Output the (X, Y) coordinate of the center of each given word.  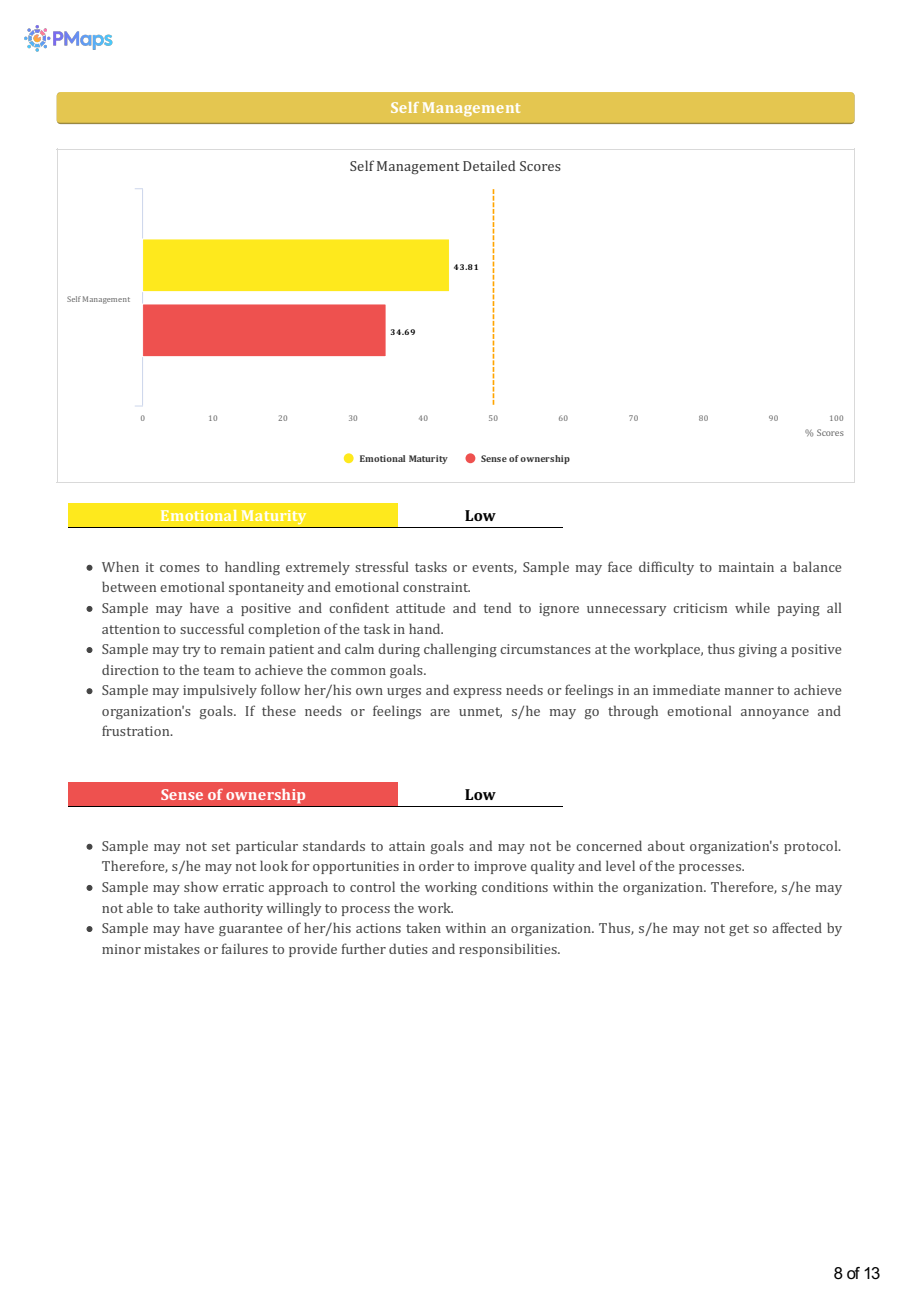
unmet (480, 712)
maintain (746, 567)
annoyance (775, 714)
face (620, 566)
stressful (381, 566)
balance (817, 566)
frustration (137, 730)
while (752, 607)
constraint (436, 587)
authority (233, 909)
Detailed (489, 165)
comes (180, 568)
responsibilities (509, 950)
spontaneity (266, 588)
